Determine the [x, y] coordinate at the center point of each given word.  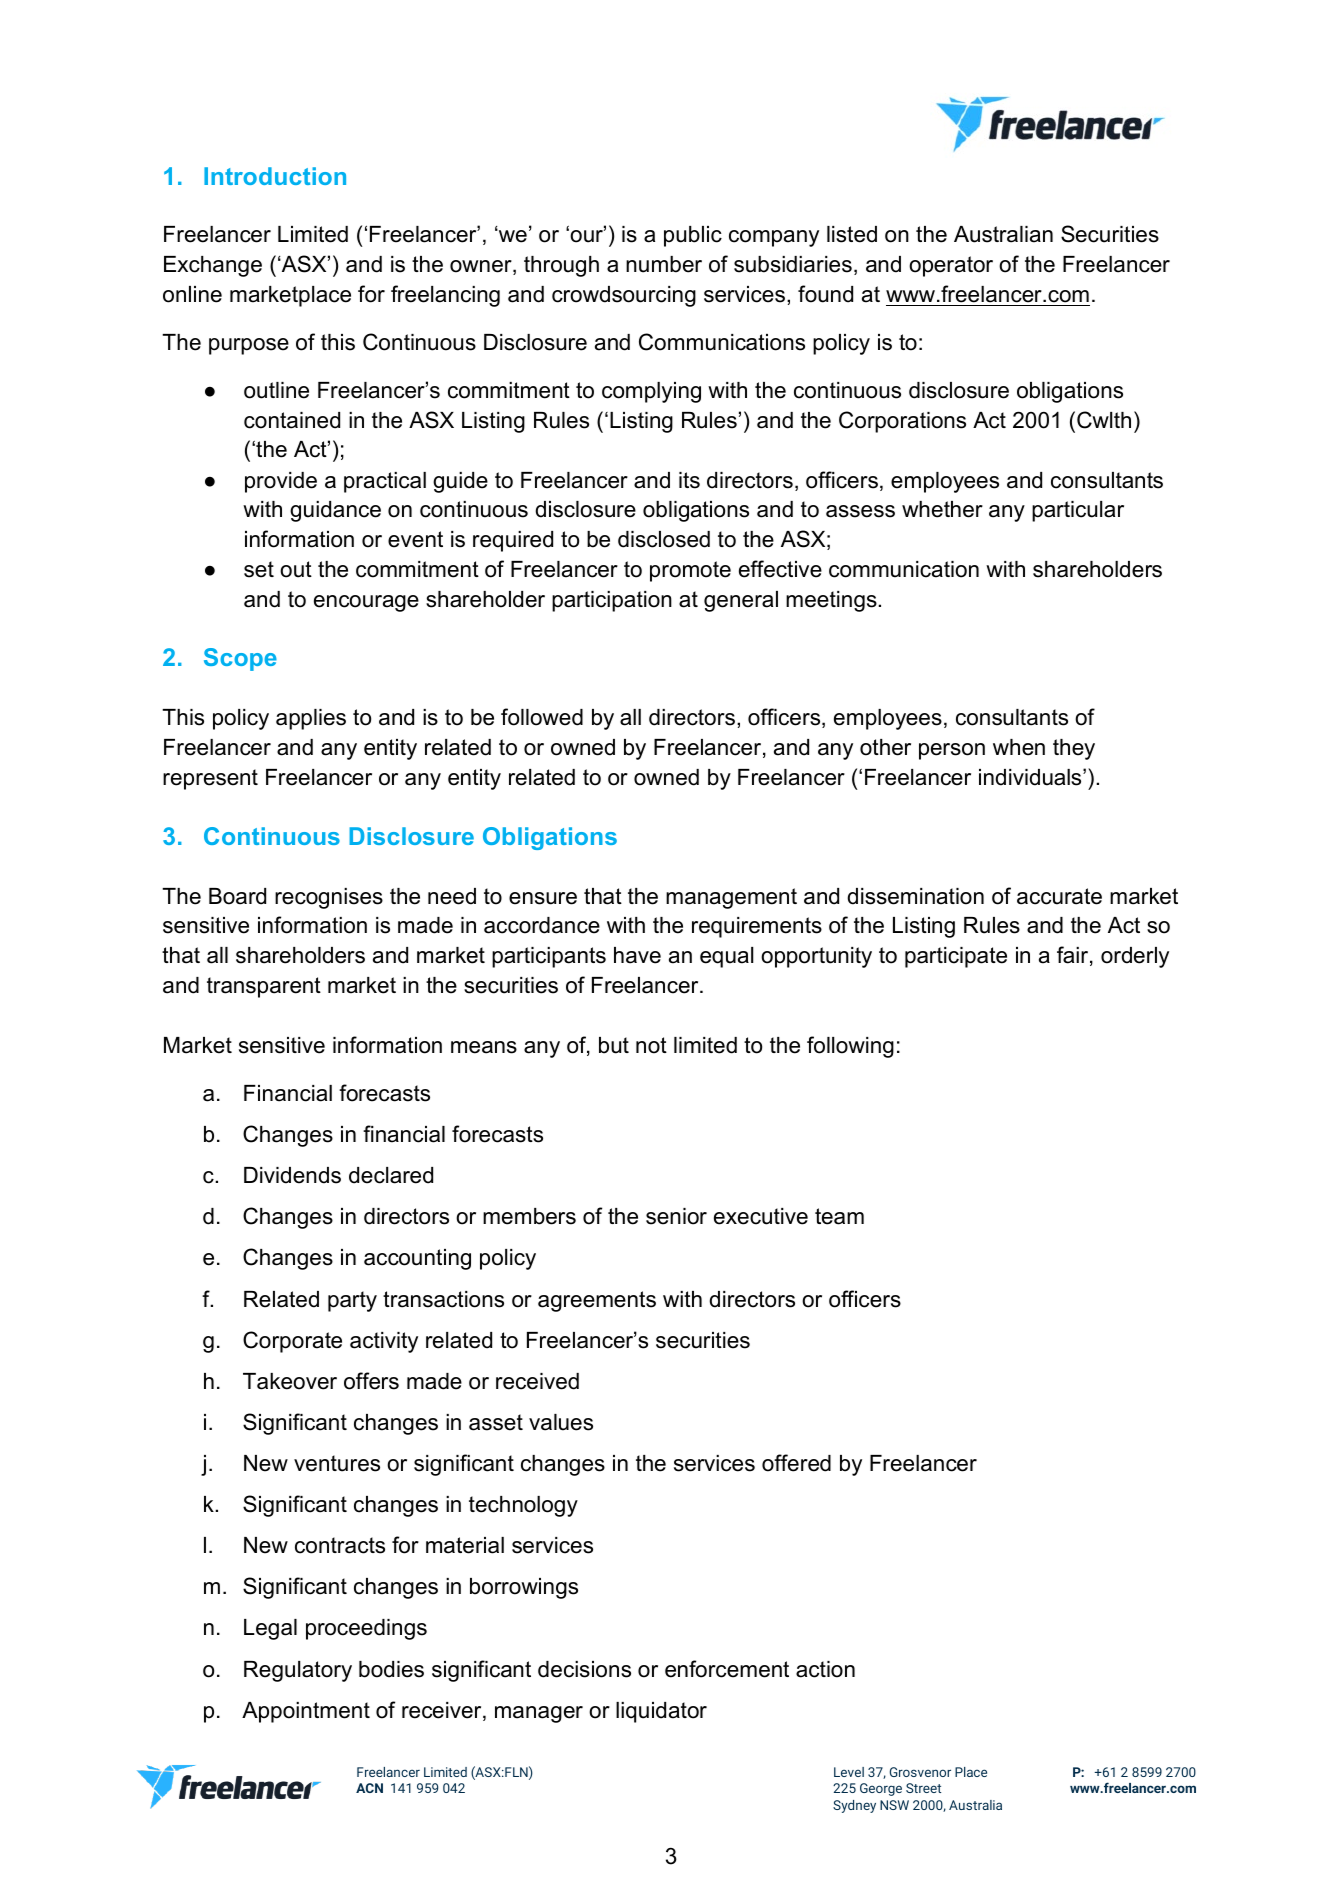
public [693, 236]
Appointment [306, 1712]
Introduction [275, 176]
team [839, 1216]
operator [951, 266]
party [352, 1301]
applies [311, 719]
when [1019, 747]
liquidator [661, 1712]
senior [676, 1216]
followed [542, 717]
